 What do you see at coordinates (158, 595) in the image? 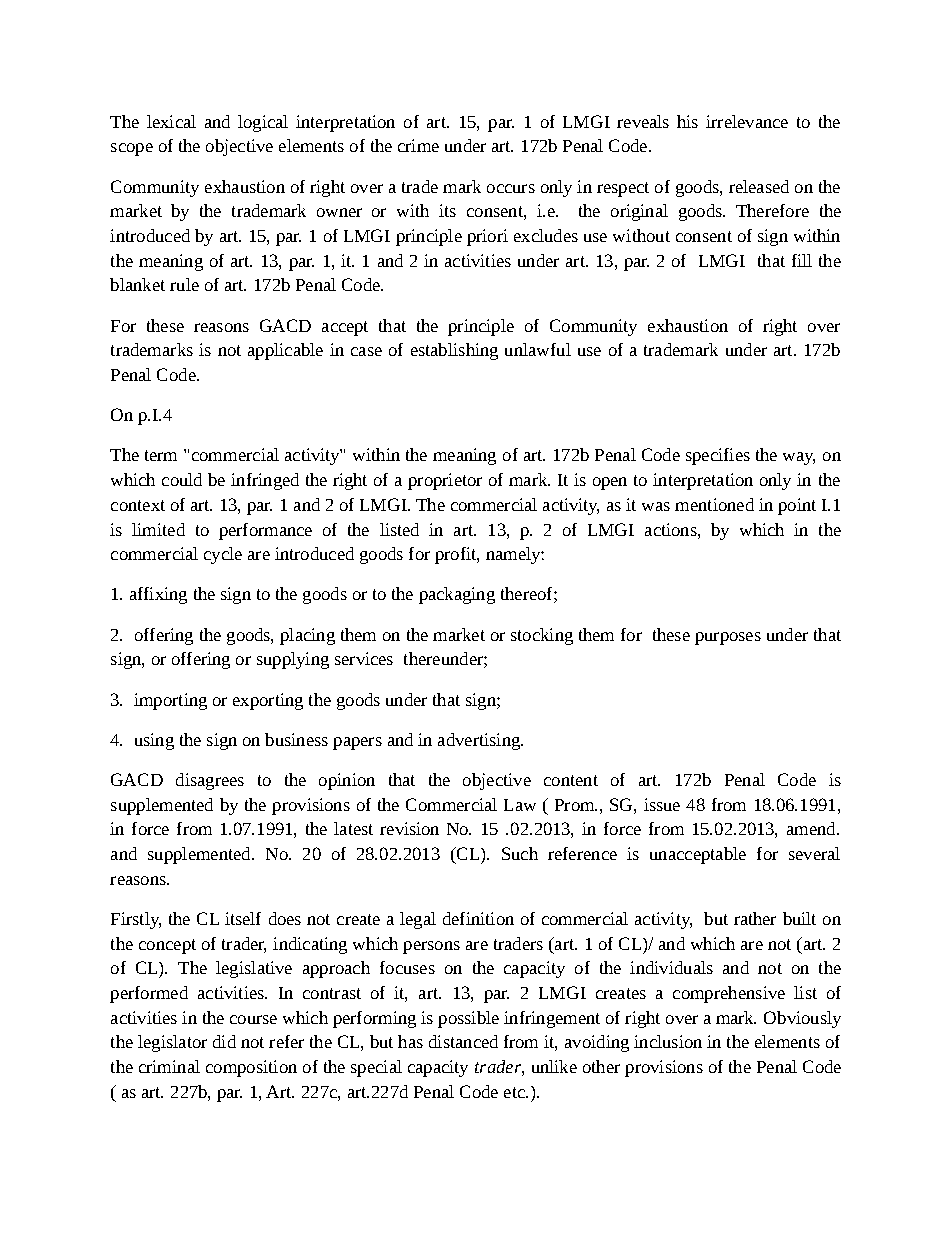
I see `affixing` at bounding box center [158, 595].
